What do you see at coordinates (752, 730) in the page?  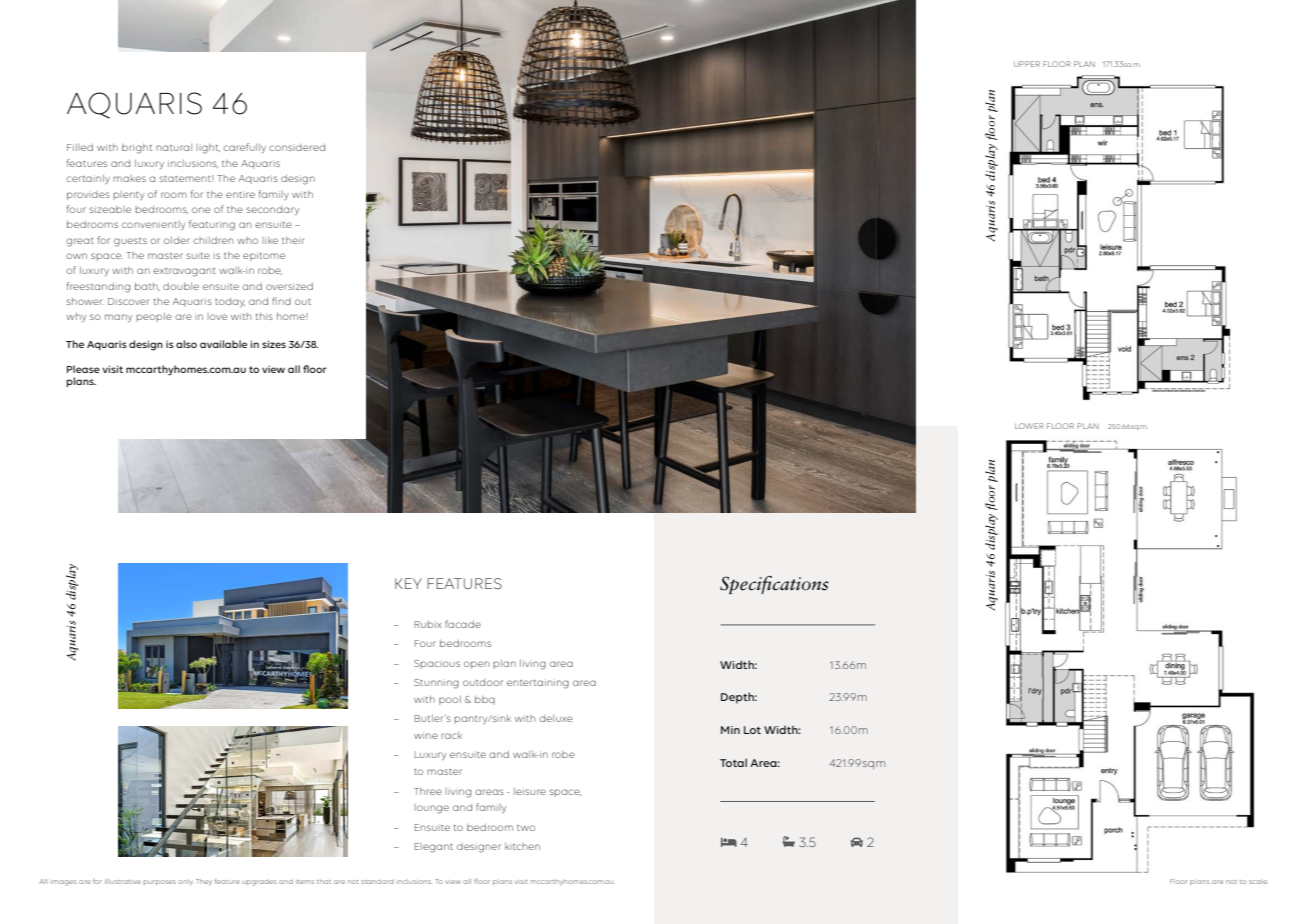 I see `Lot` at bounding box center [752, 730].
